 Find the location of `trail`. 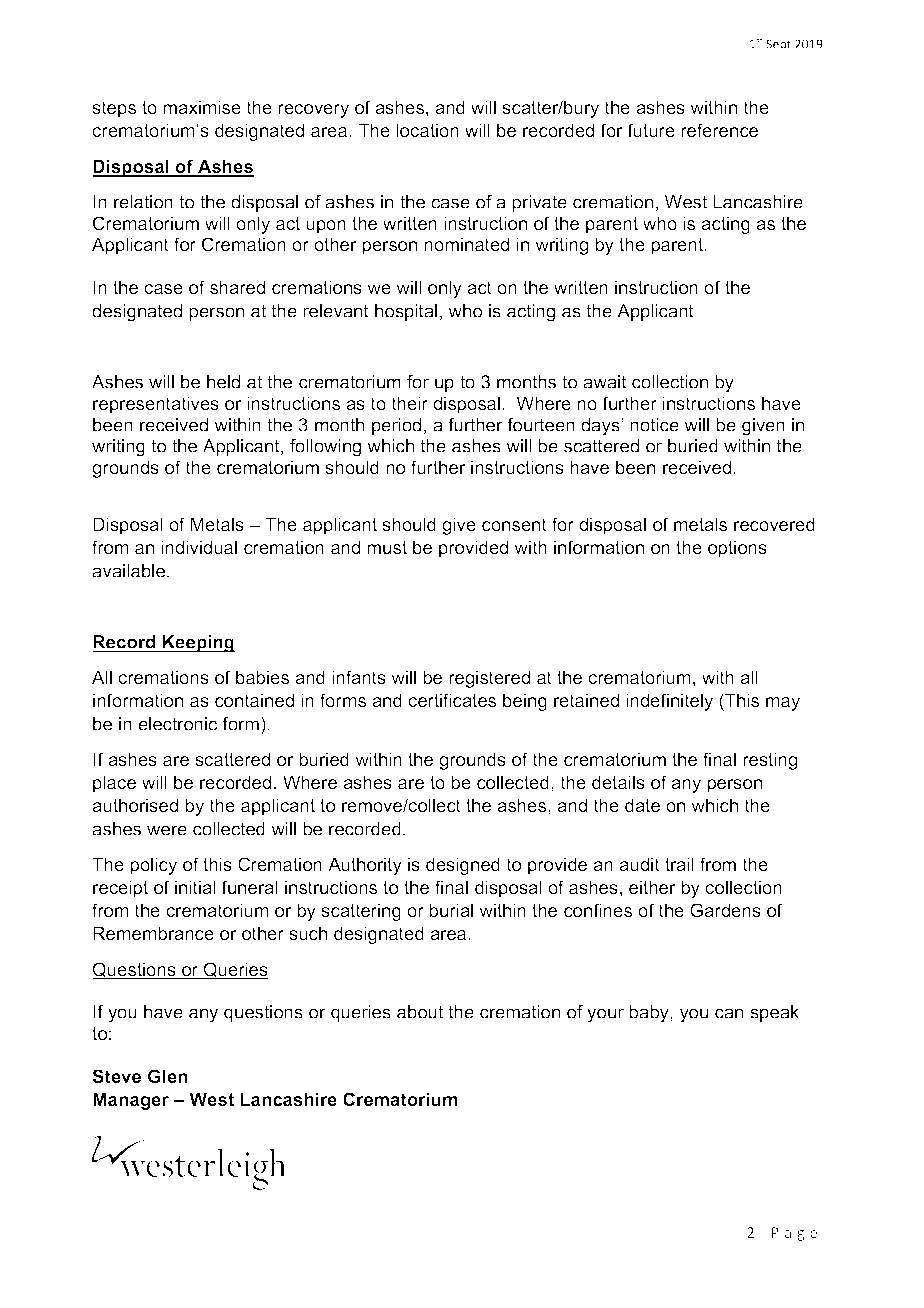

trail is located at coordinates (679, 864).
